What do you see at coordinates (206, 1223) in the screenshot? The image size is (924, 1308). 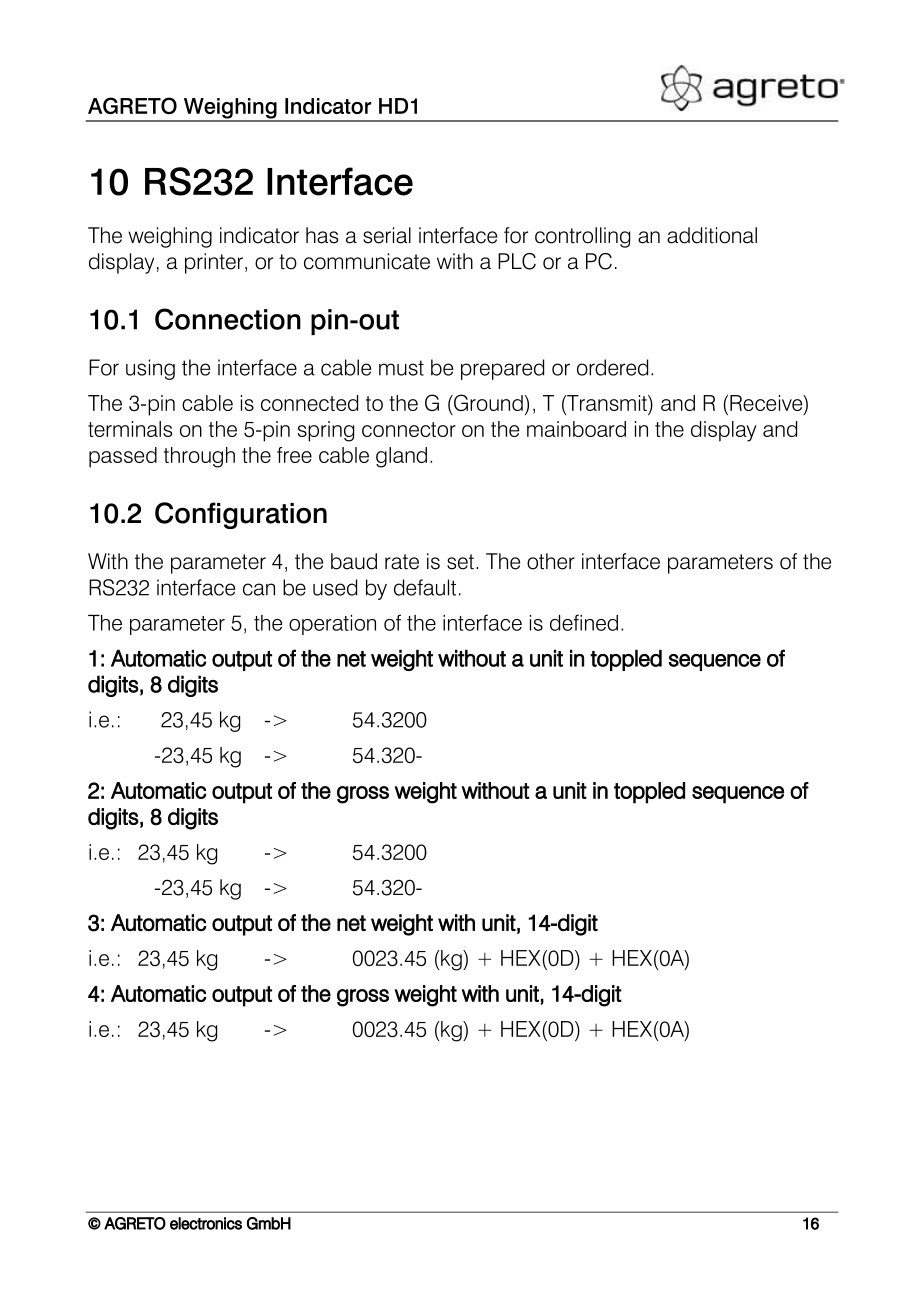 I see `electronics` at bounding box center [206, 1223].
